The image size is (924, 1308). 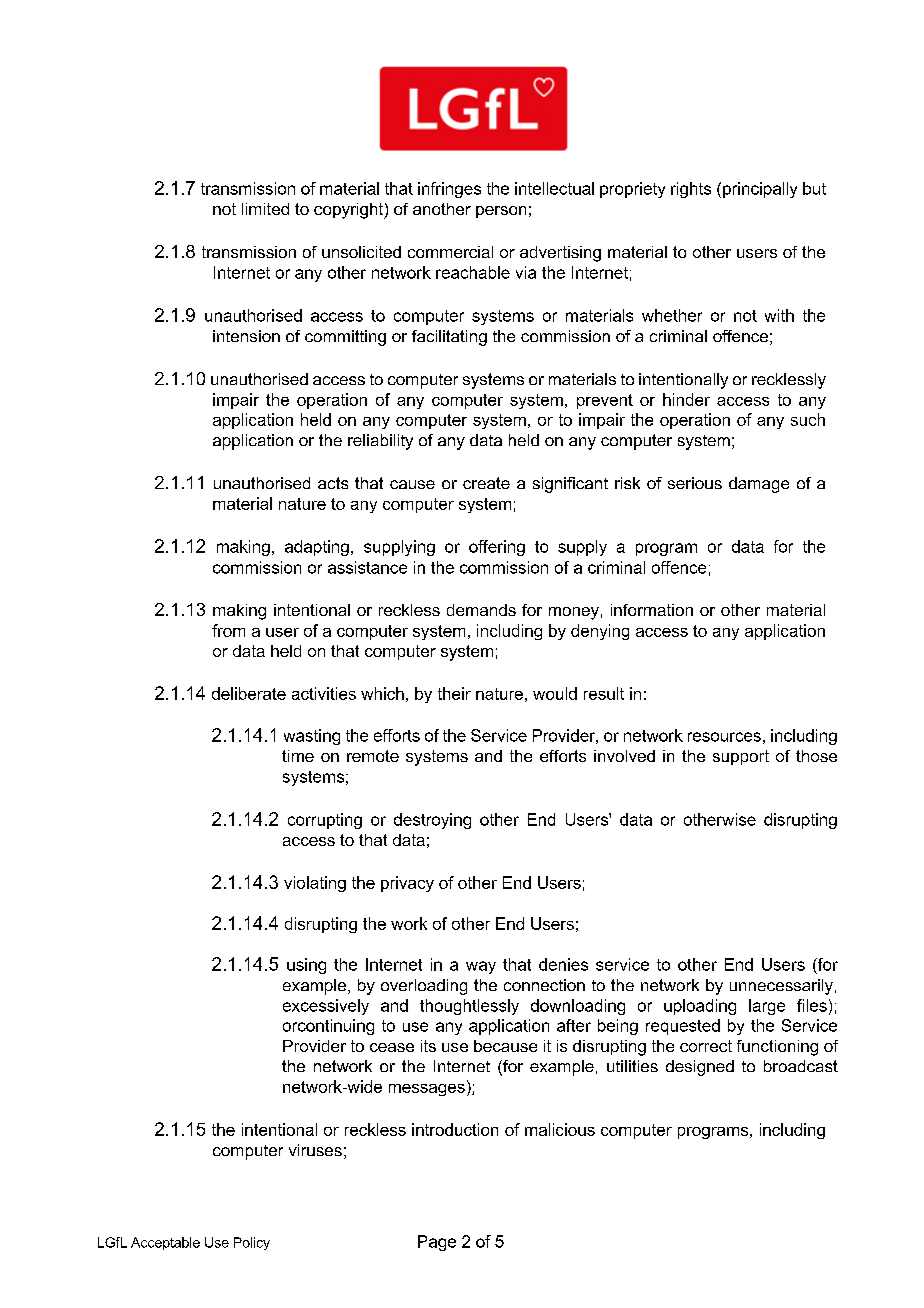 I want to click on unnecessarily, so click(x=781, y=987).
